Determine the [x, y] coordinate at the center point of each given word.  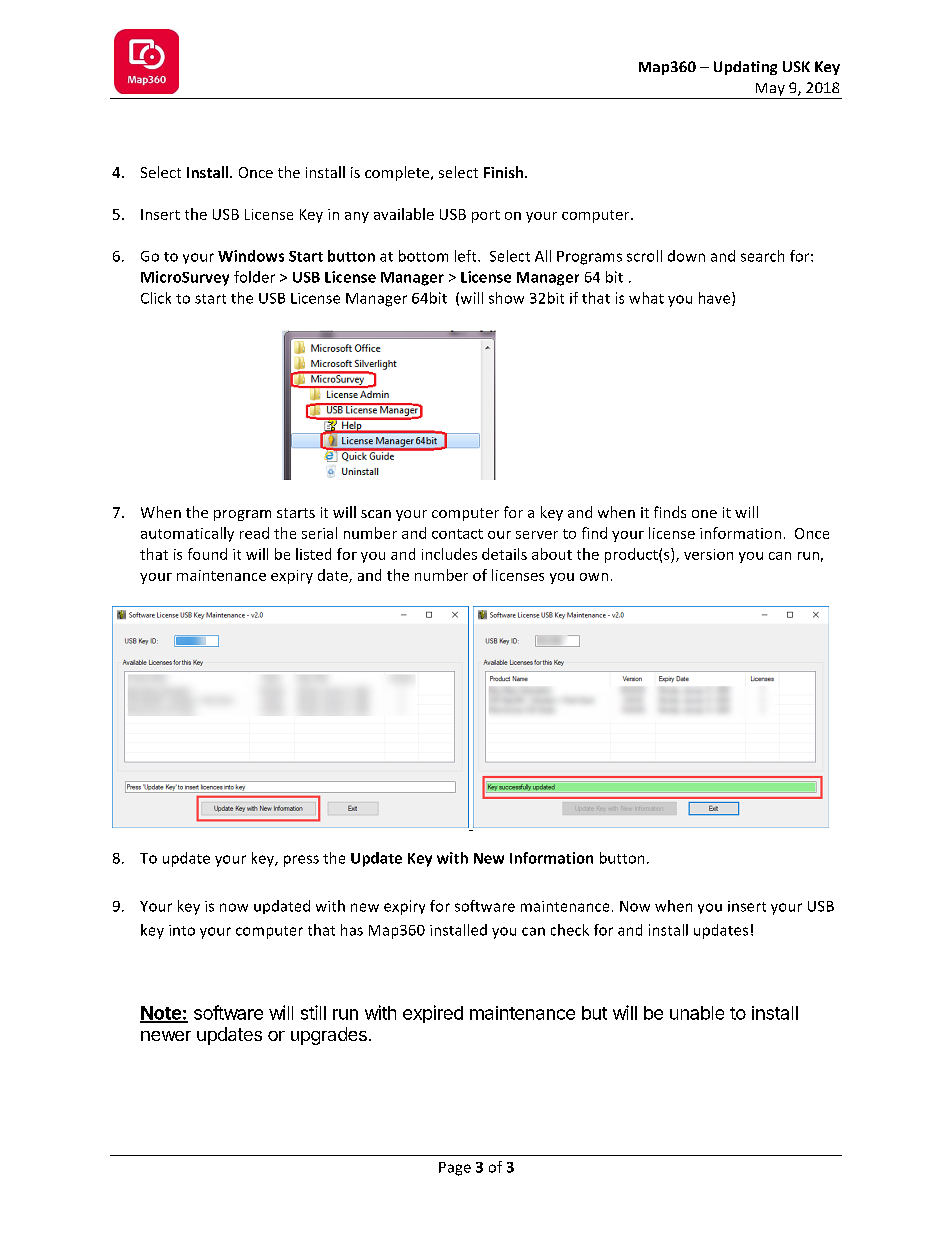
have [716, 299]
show [506, 298]
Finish [505, 172]
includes [449, 554]
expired [433, 1014]
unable [697, 1013]
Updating [745, 68]
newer [166, 1036]
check [570, 930]
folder [254, 277]
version [708, 554]
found [207, 554]
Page [455, 1169]
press [301, 861]
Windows [251, 256]
